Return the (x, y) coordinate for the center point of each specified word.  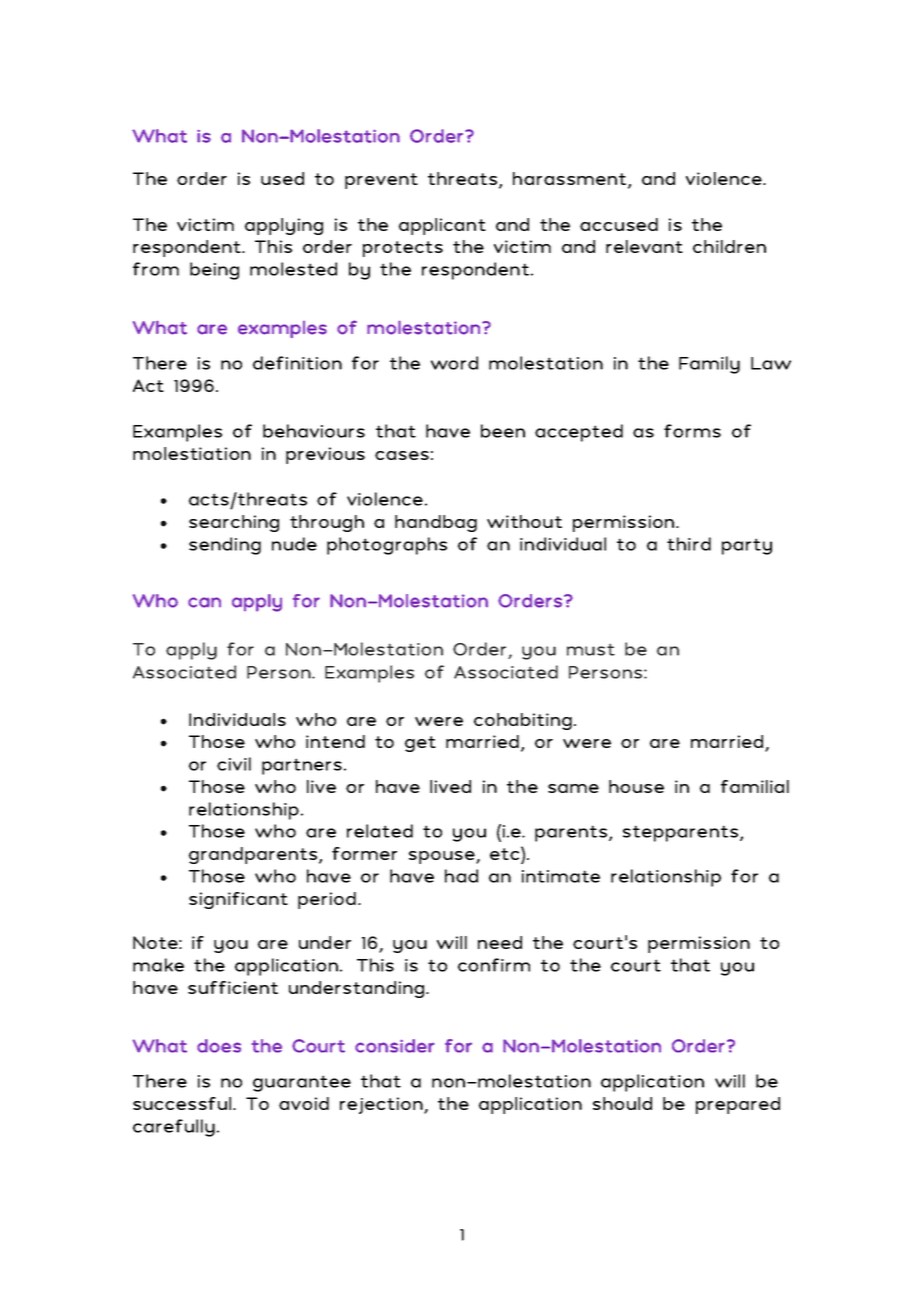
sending (225, 546)
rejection (382, 1105)
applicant (442, 226)
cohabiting (523, 721)
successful (183, 1103)
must (591, 649)
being (214, 271)
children (729, 246)
